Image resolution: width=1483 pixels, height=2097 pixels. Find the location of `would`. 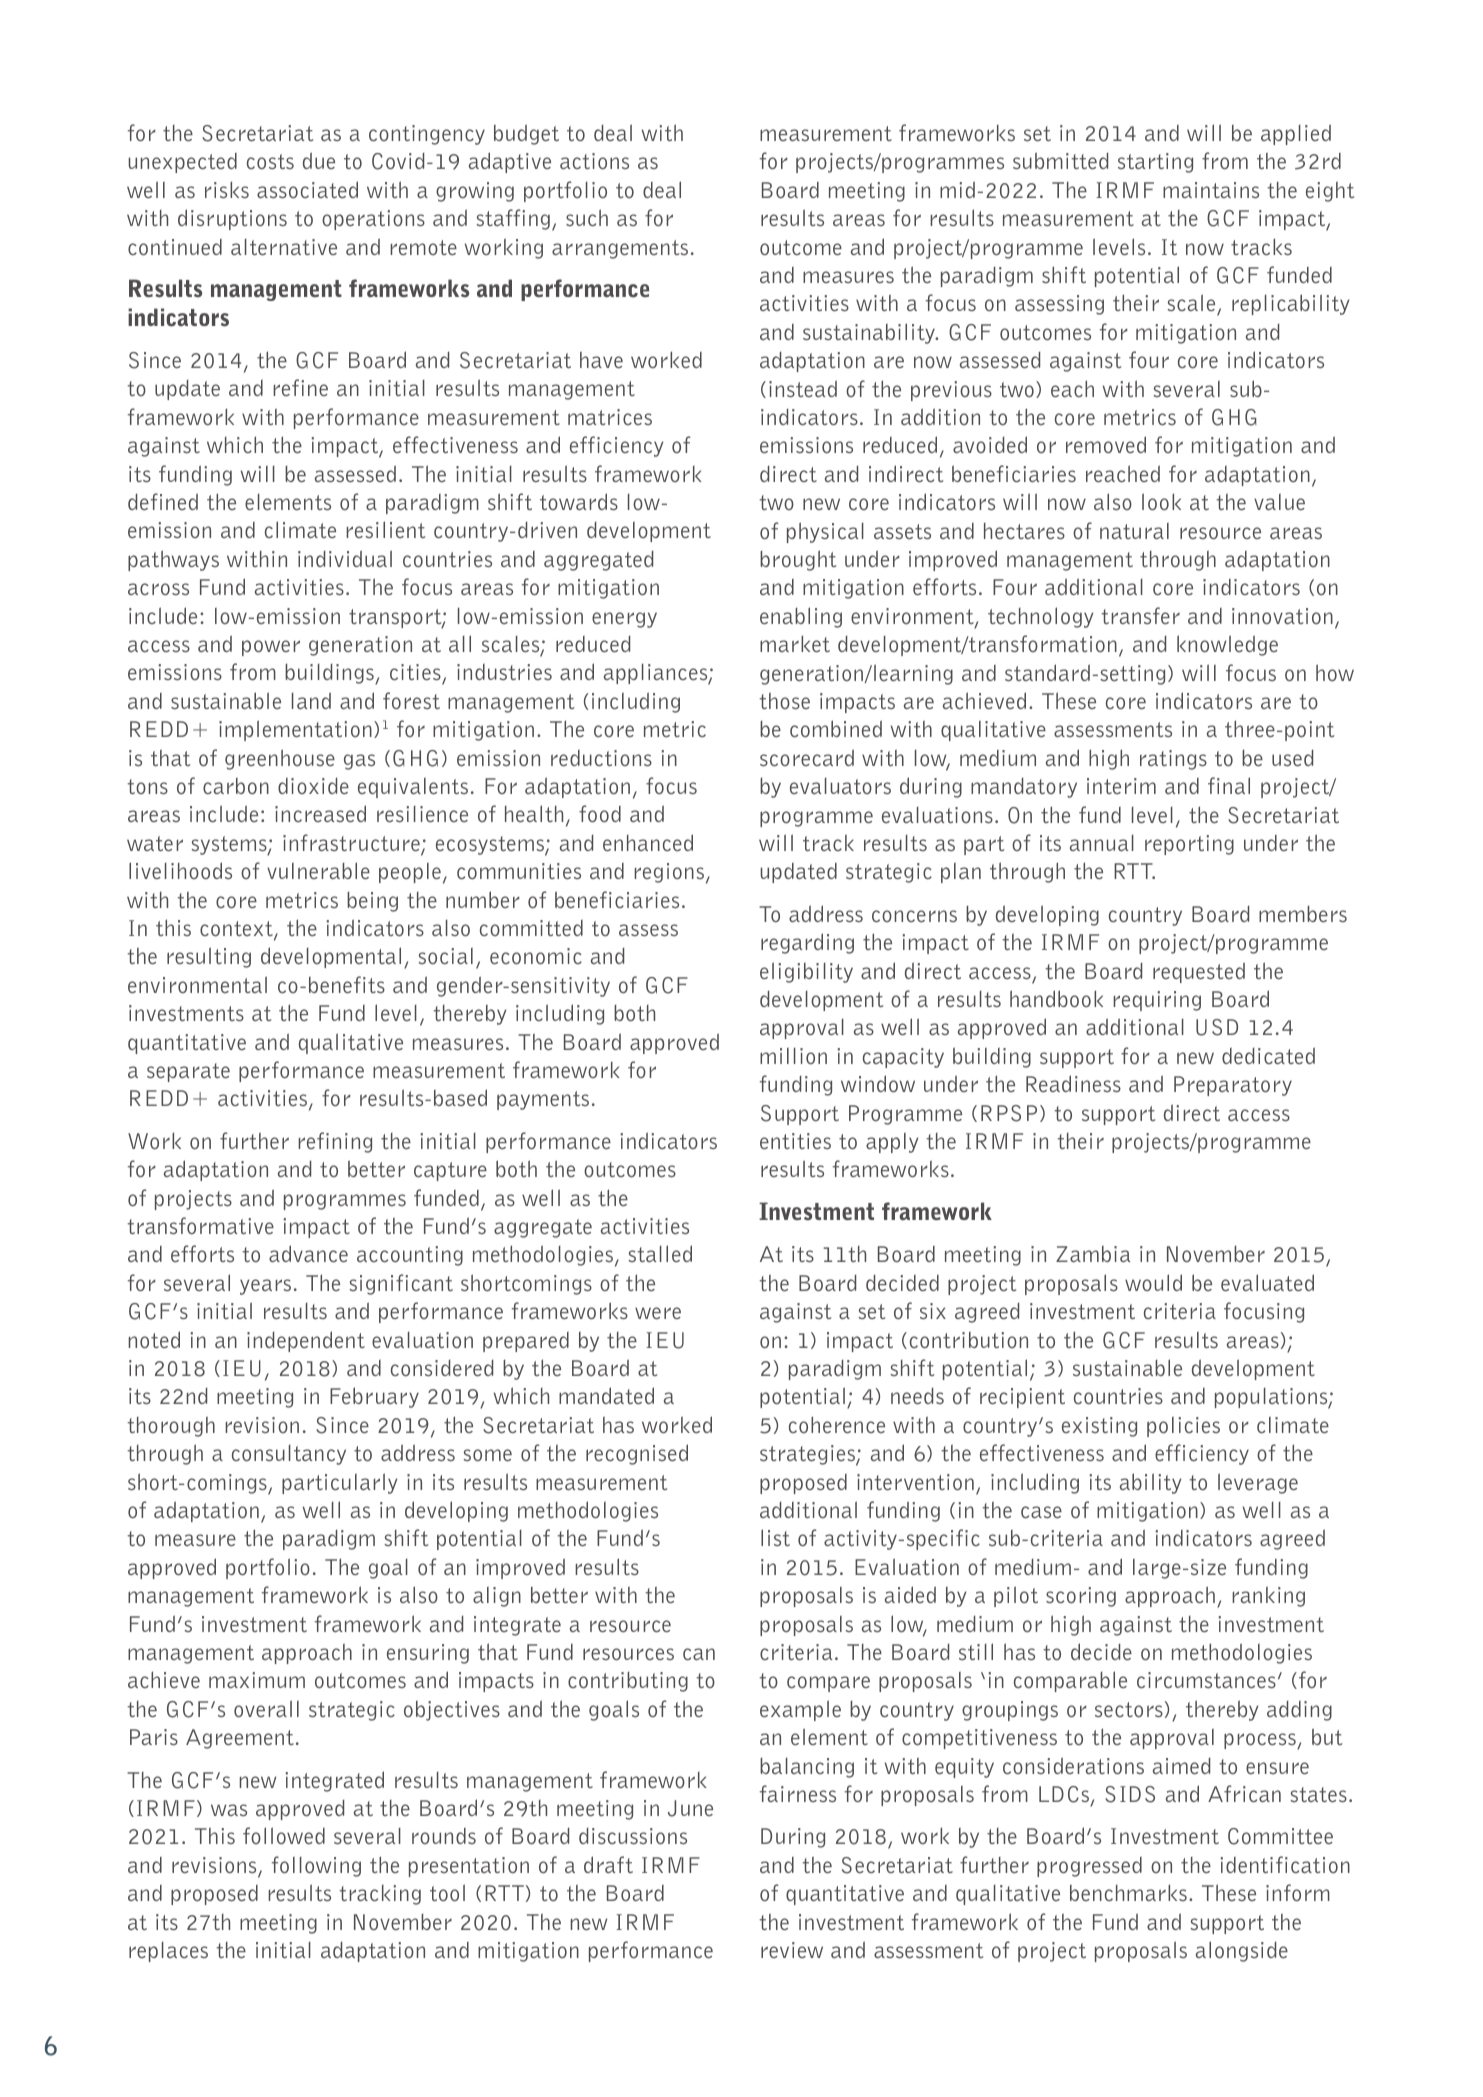

would is located at coordinates (1153, 1282).
